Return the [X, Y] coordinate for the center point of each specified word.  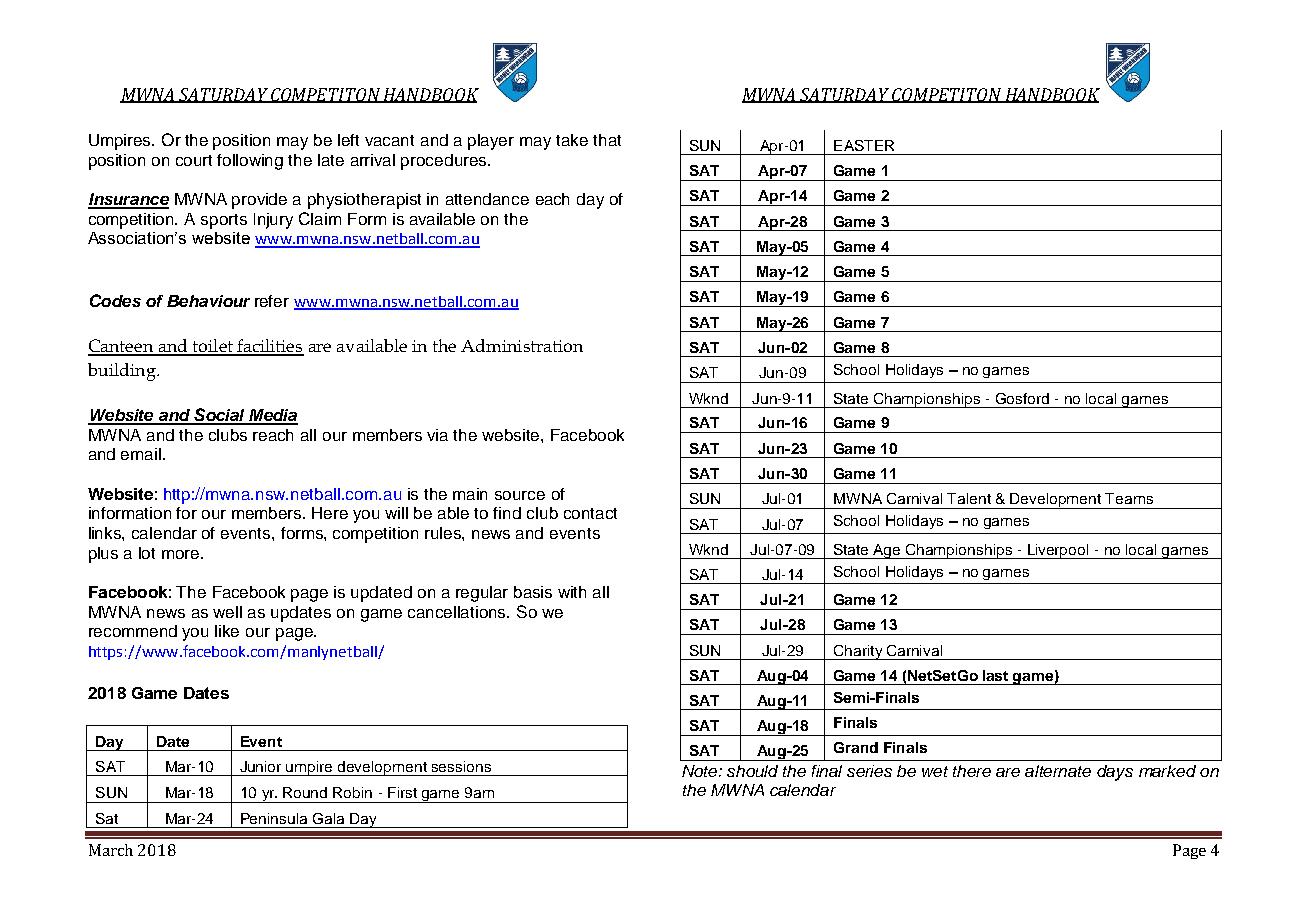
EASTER [864, 145]
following [250, 162]
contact [590, 513]
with [572, 592]
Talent [969, 498]
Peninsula [274, 818]
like [227, 631]
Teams [1129, 498]
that [607, 140]
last [995, 675]
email [142, 454]
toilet [212, 347]
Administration [522, 345]
